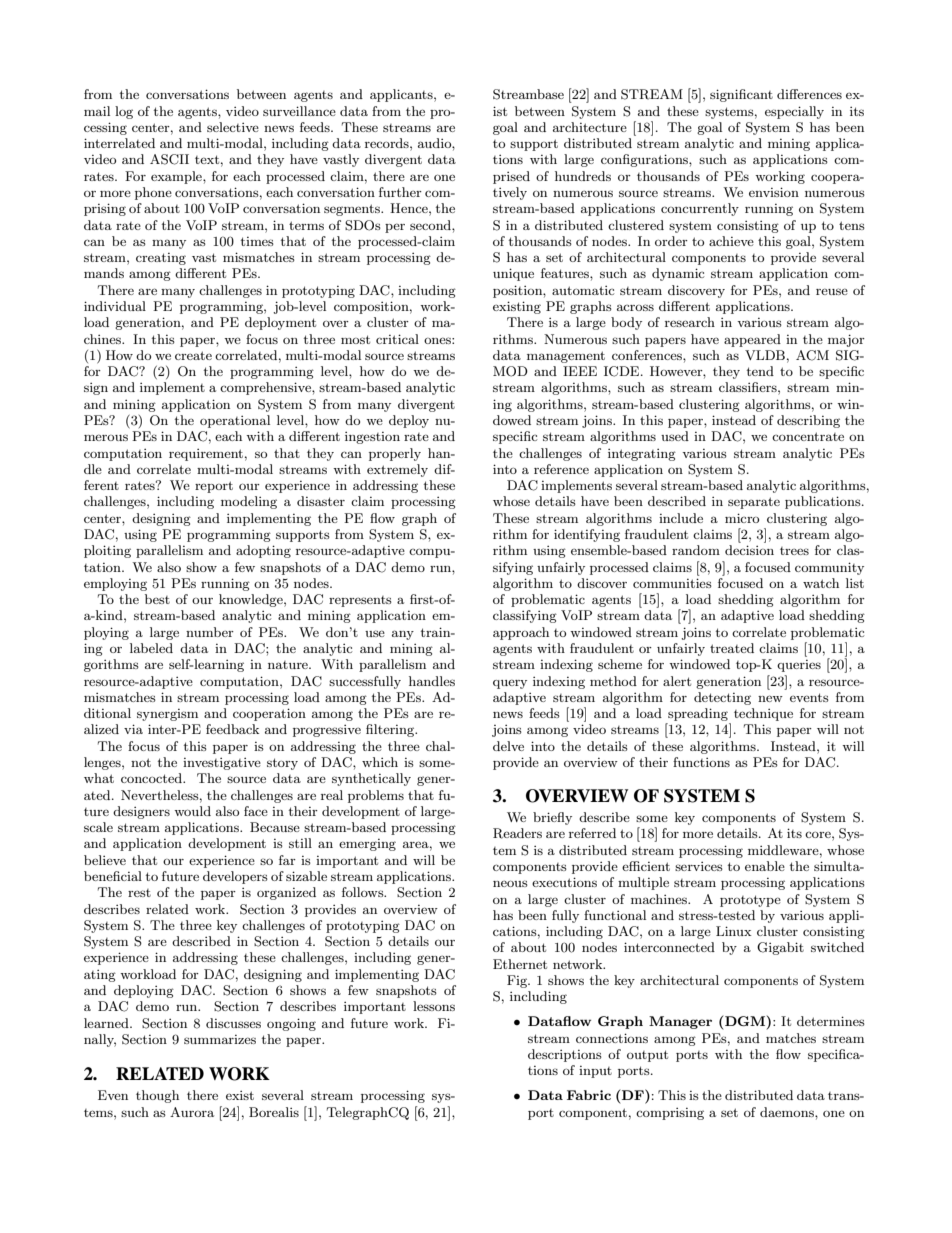 Image resolution: width=952 pixels, height=1233 pixels. Describe the element at coordinates (750, 901) in the document. I see `prototype` at that location.
